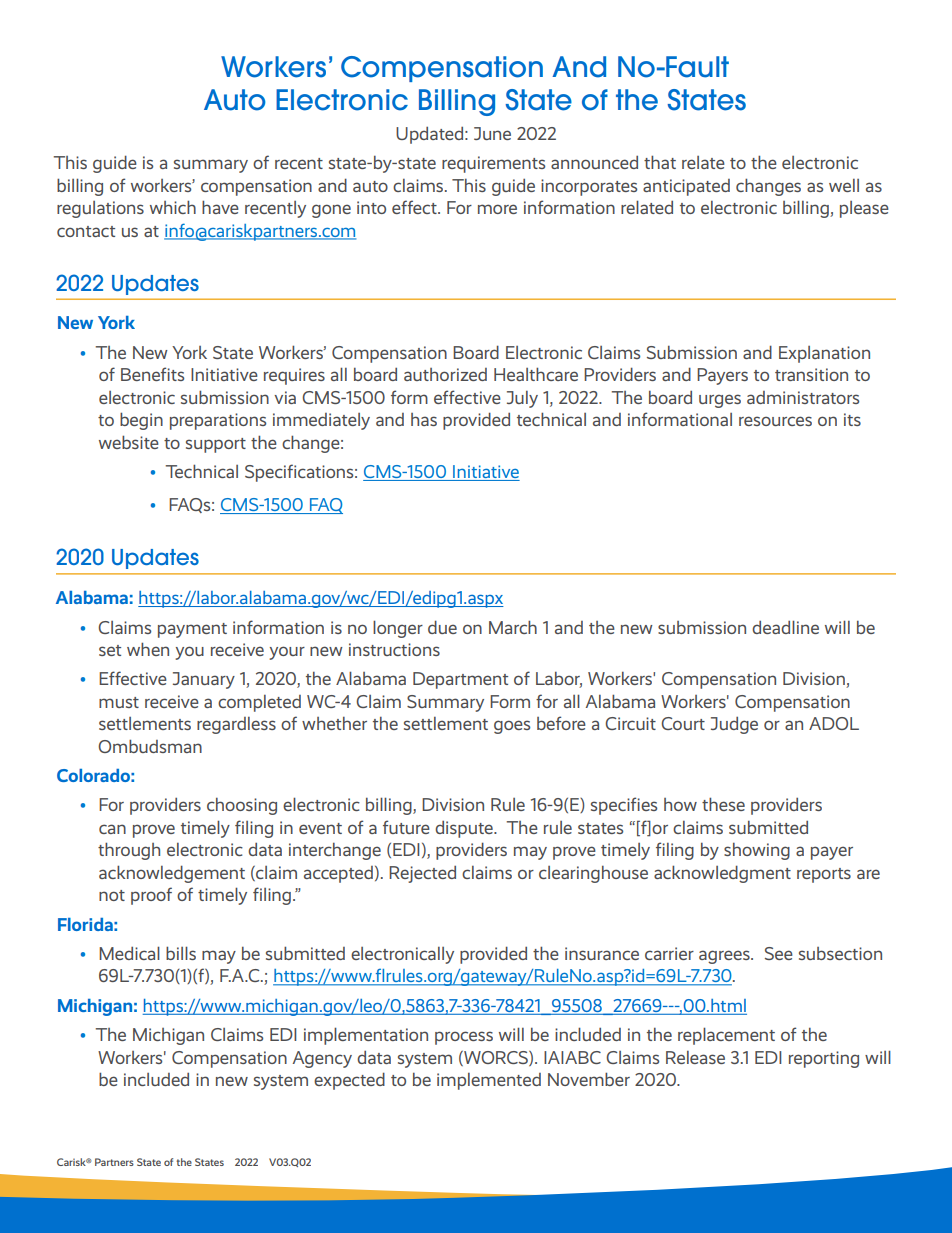  What do you see at coordinates (512, 727) in the screenshot?
I see `goes` at bounding box center [512, 727].
